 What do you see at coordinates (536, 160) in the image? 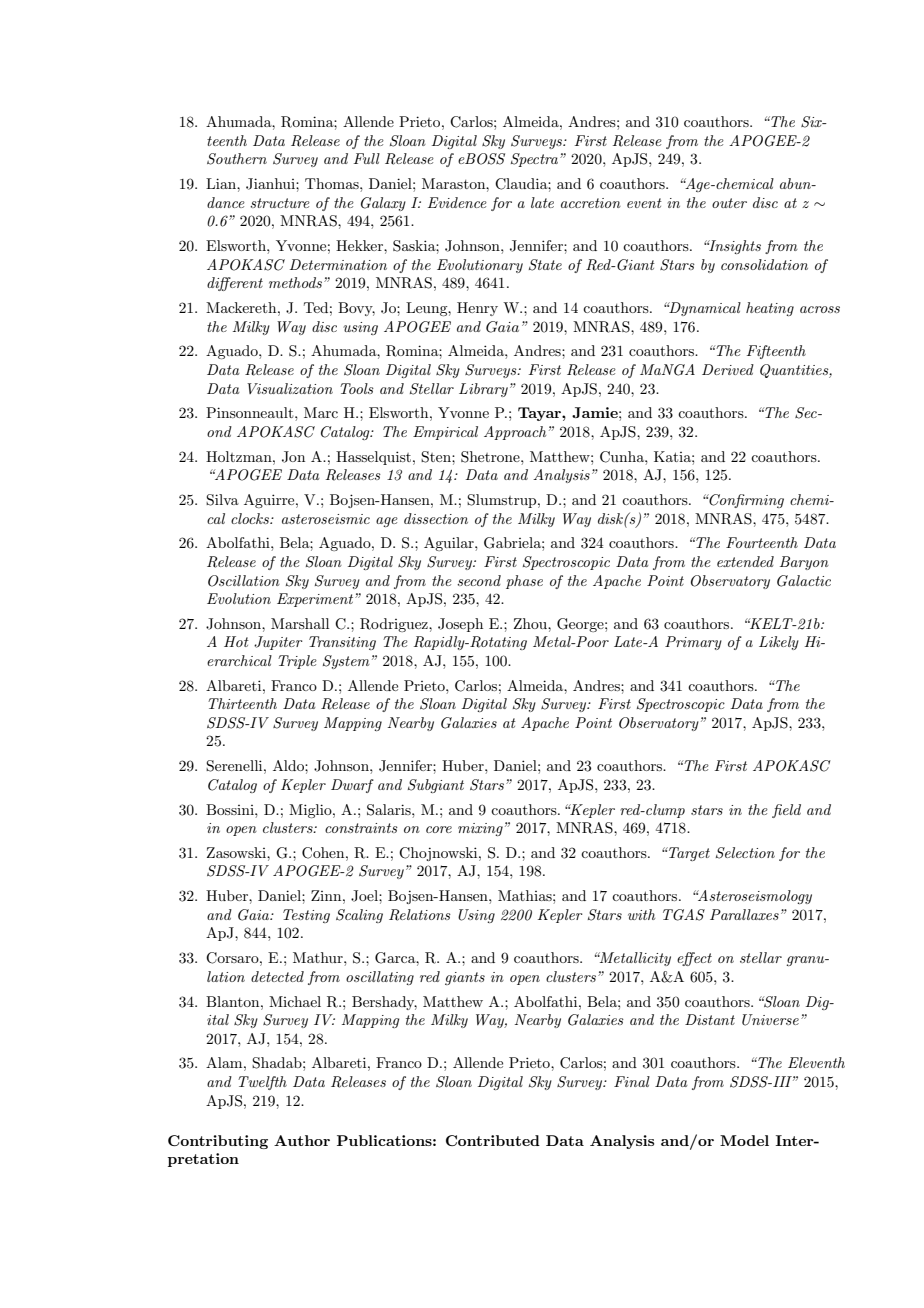
I see `Spectra` at bounding box center [536, 160].
